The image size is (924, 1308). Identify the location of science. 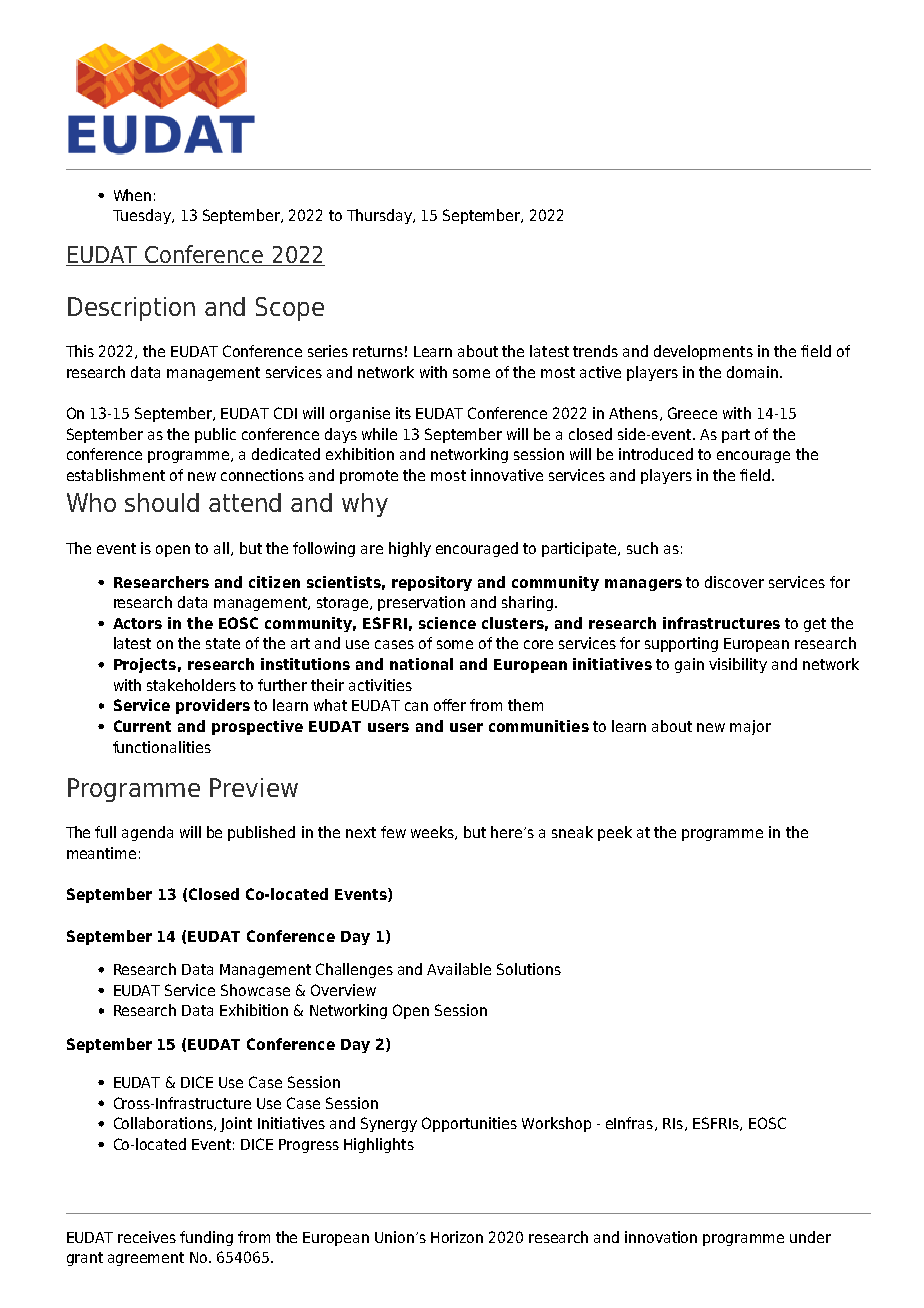
(447, 623).
